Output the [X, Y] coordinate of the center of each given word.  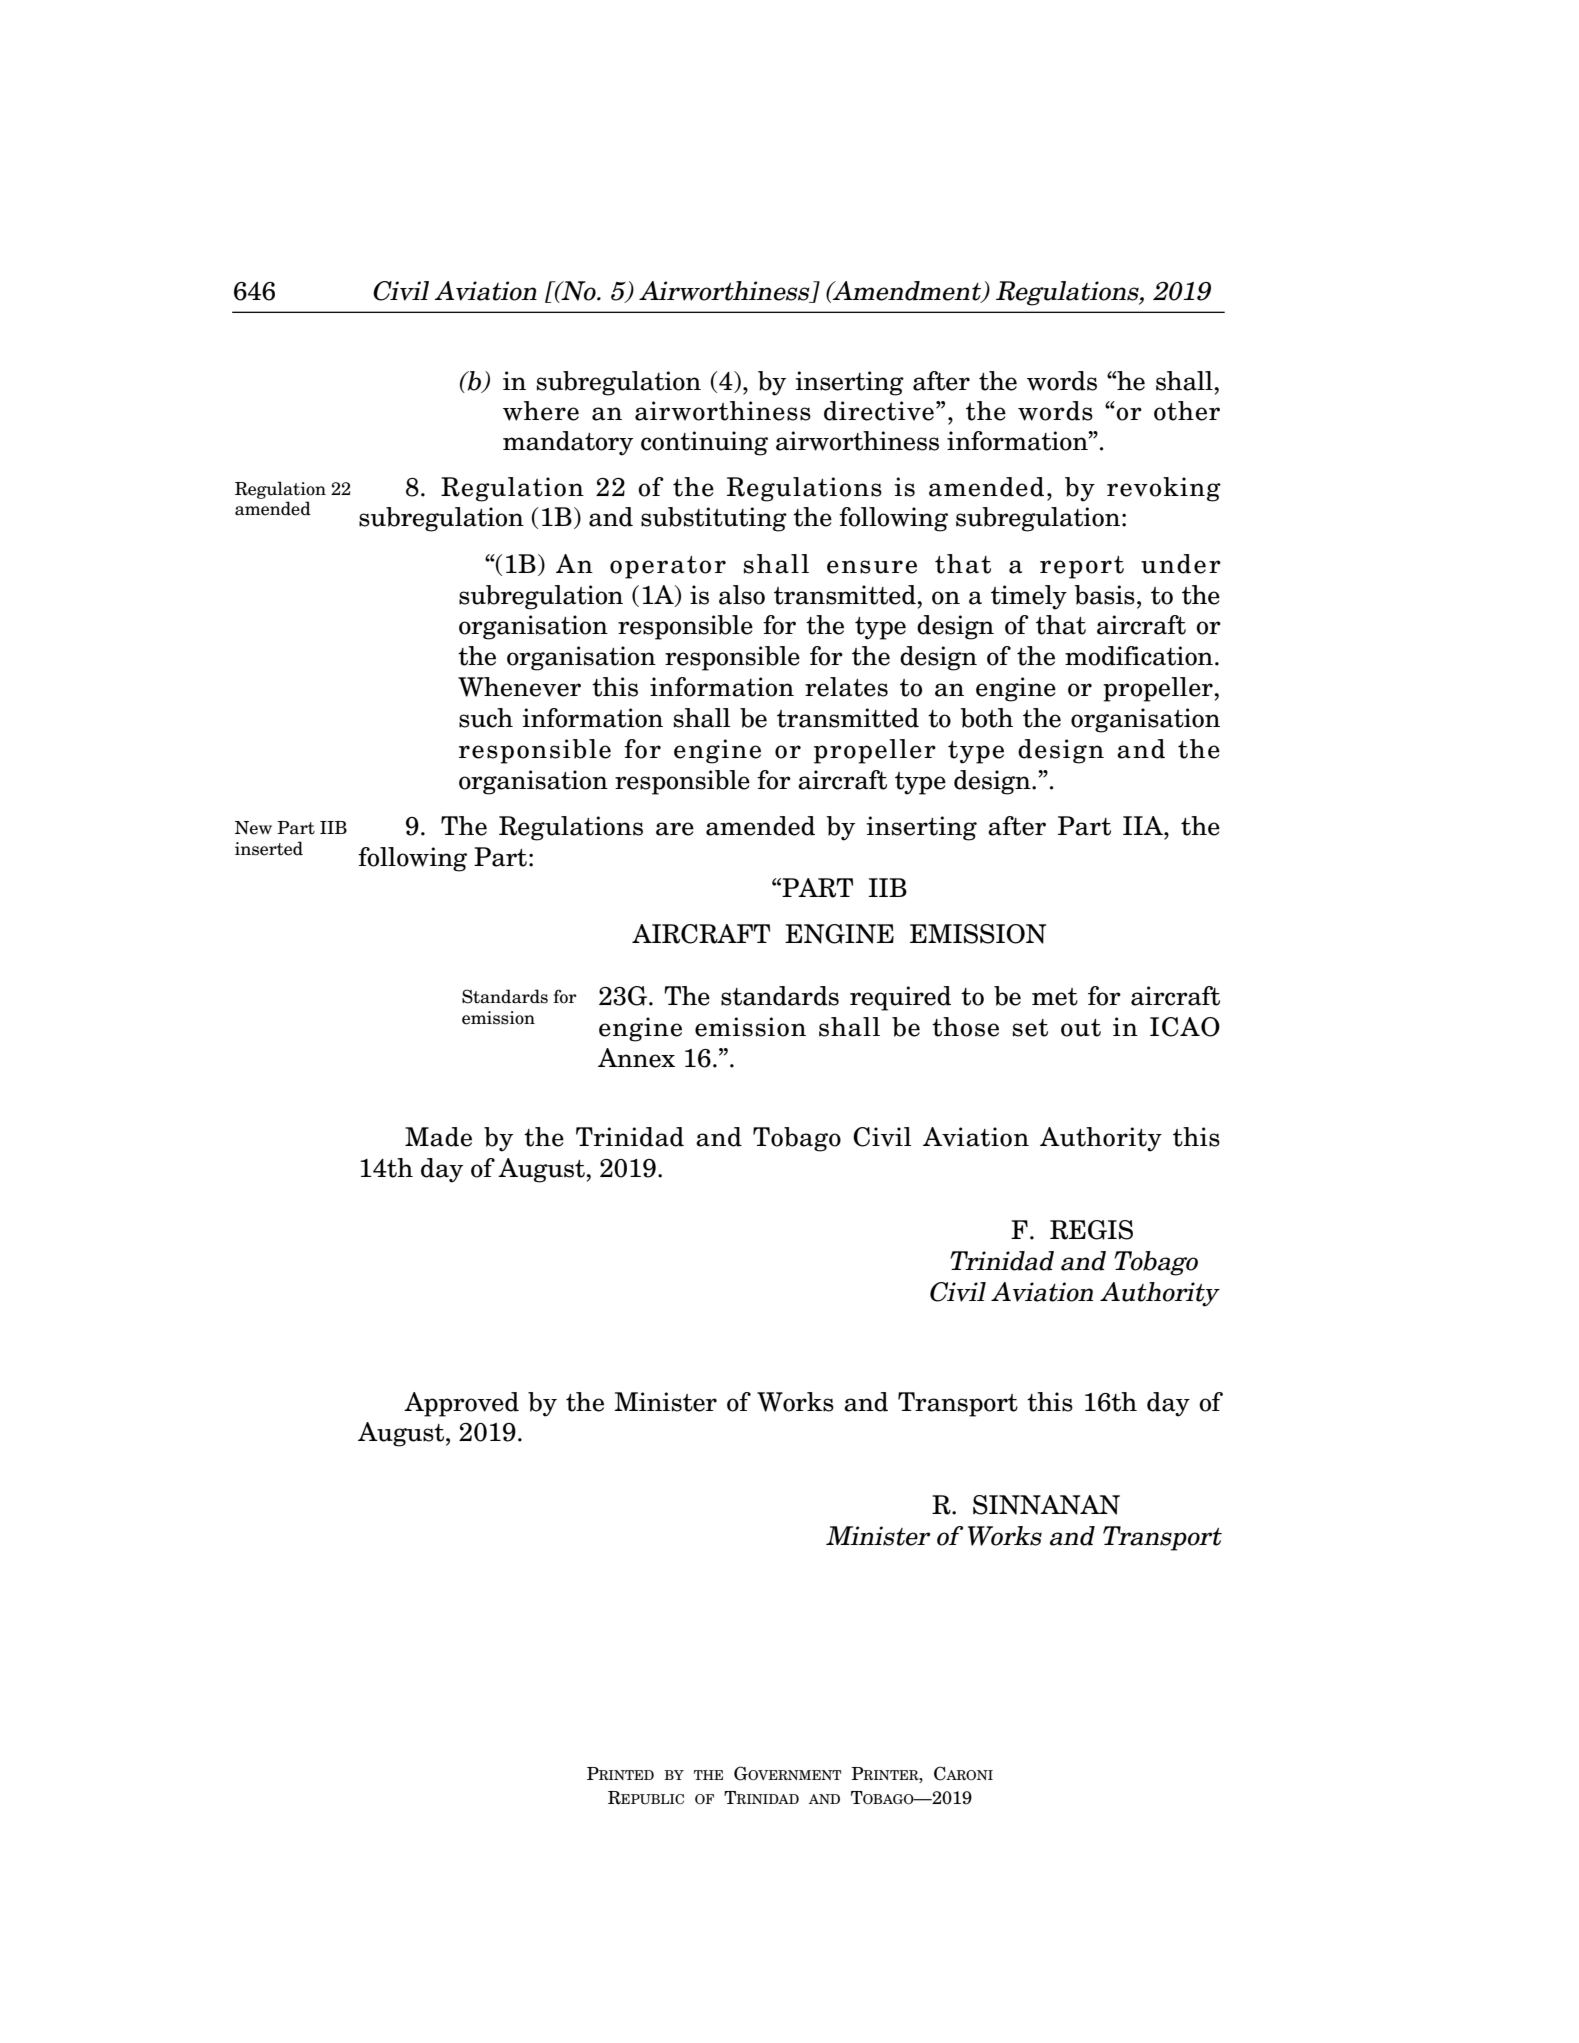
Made [438, 1137]
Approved [461, 1404]
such [486, 718]
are [675, 829]
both [987, 718]
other [1187, 411]
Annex [636, 1058]
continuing [704, 443]
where [541, 411]
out [1081, 1028]
